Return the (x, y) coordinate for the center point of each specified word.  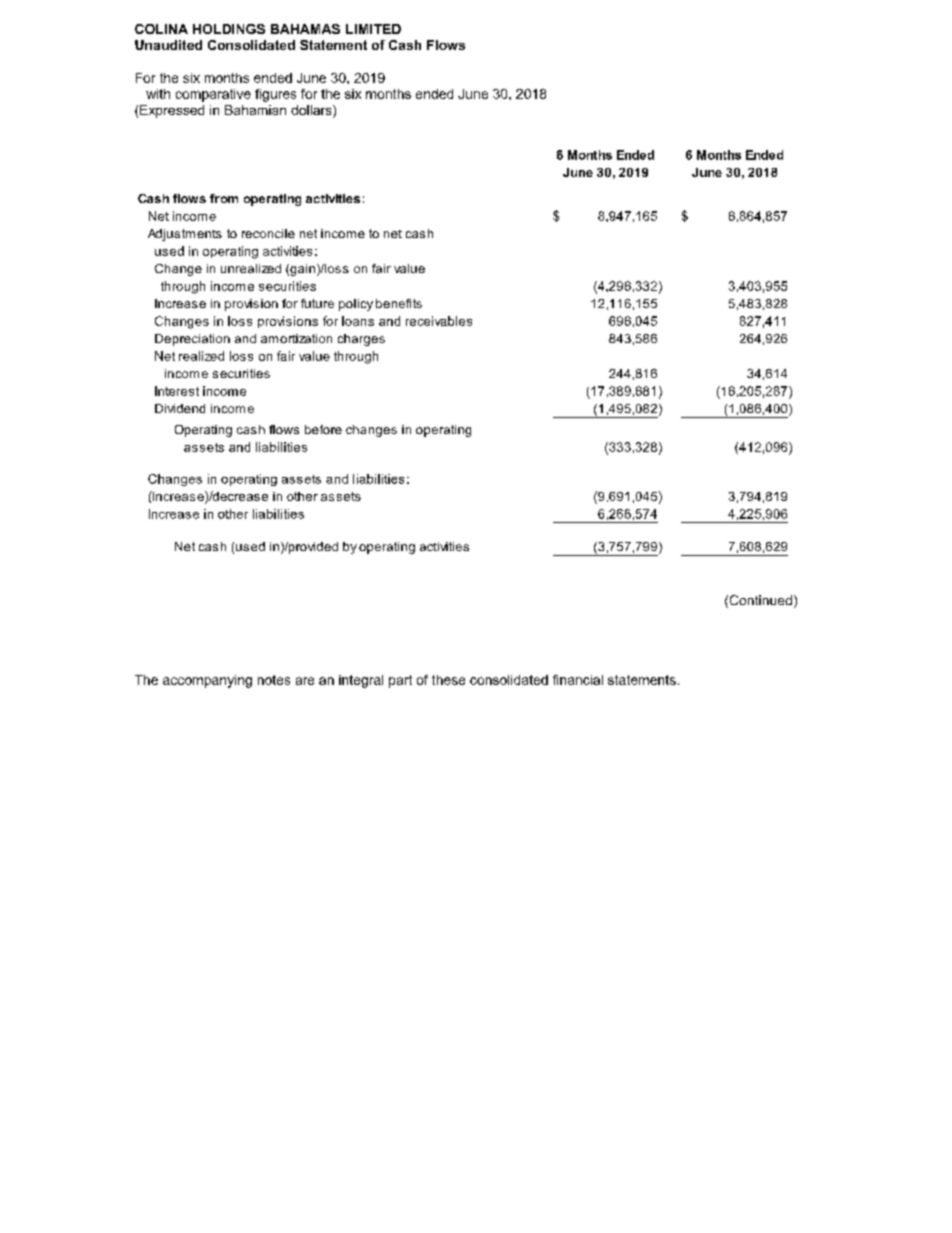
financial (578, 680)
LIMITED (373, 29)
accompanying (207, 681)
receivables (439, 321)
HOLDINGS (229, 29)
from (224, 198)
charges (361, 340)
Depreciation (192, 340)
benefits (399, 303)
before (323, 429)
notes (274, 680)
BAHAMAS (305, 29)
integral (361, 681)
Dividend (180, 408)
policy (356, 305)
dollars (312, 111)
